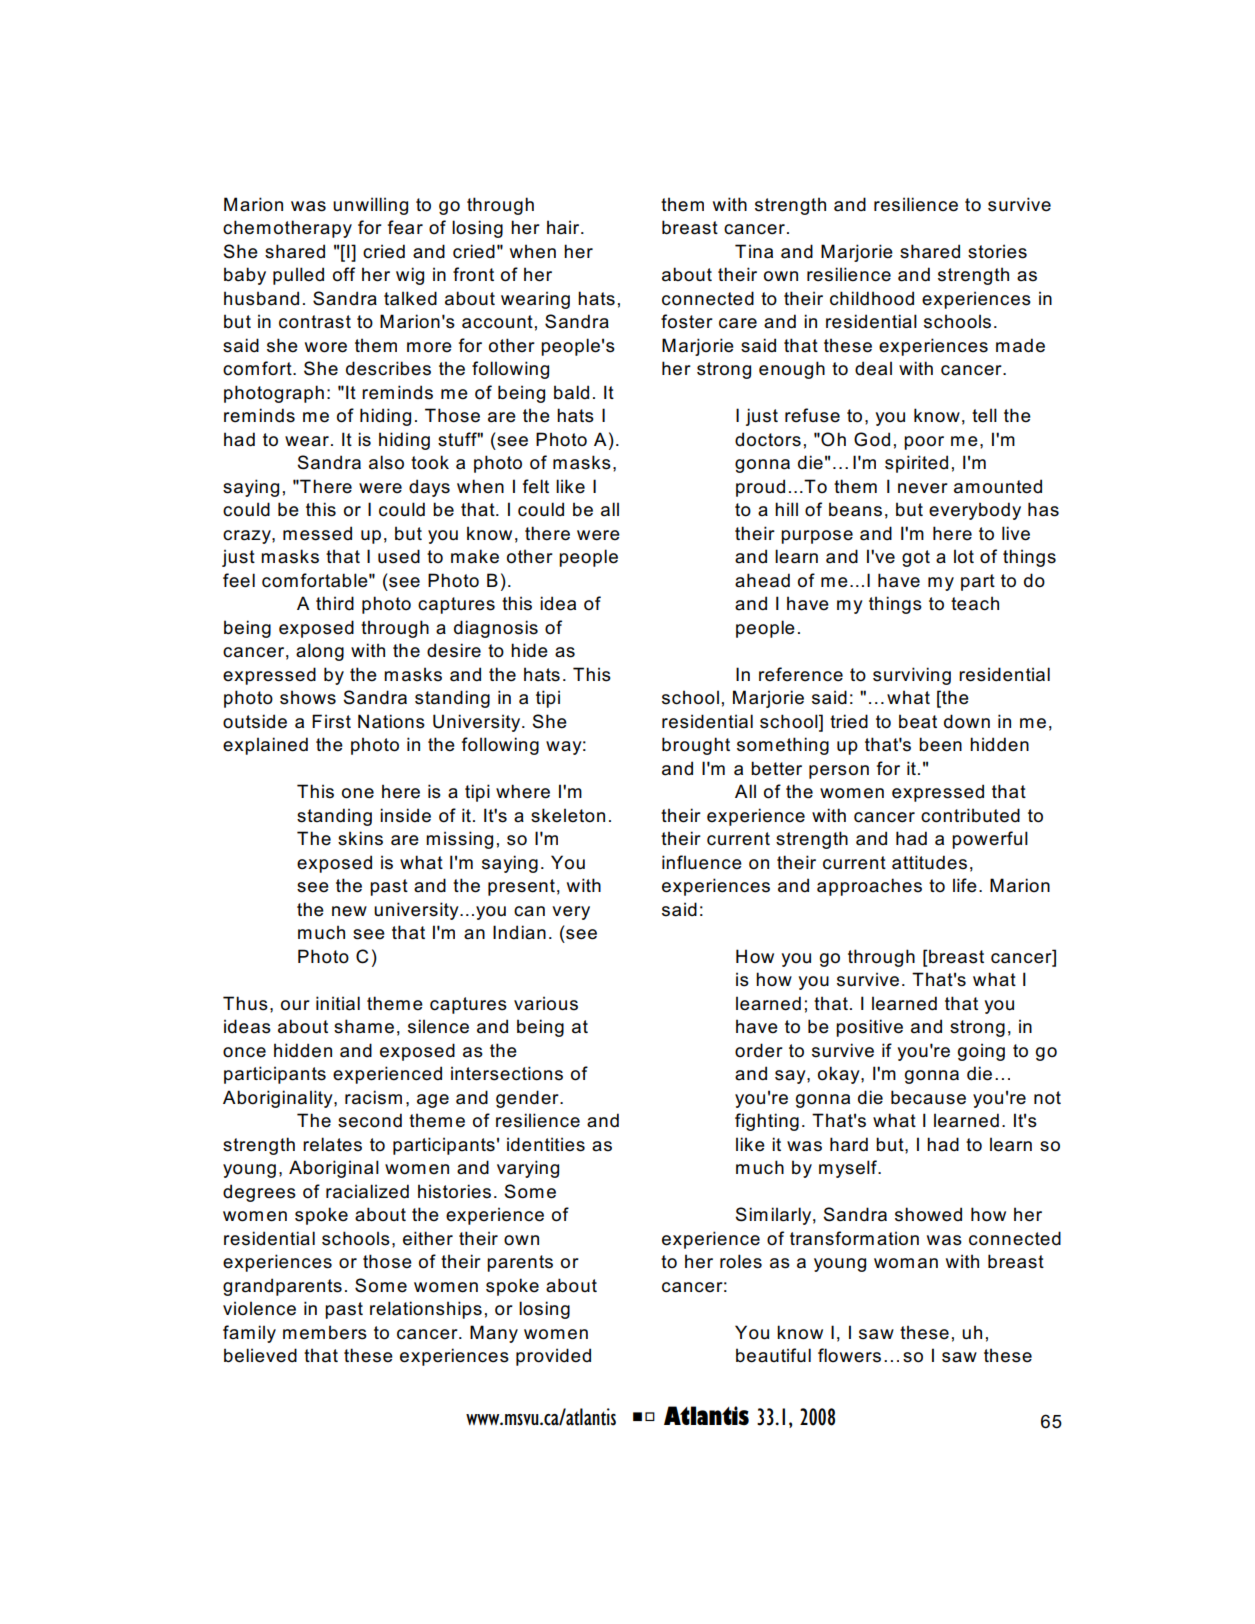 The height and width of the screenshot is (1624, 1255). Describe the element at coordinates (344, 274) in the screenshot. I see `off` at that location.
